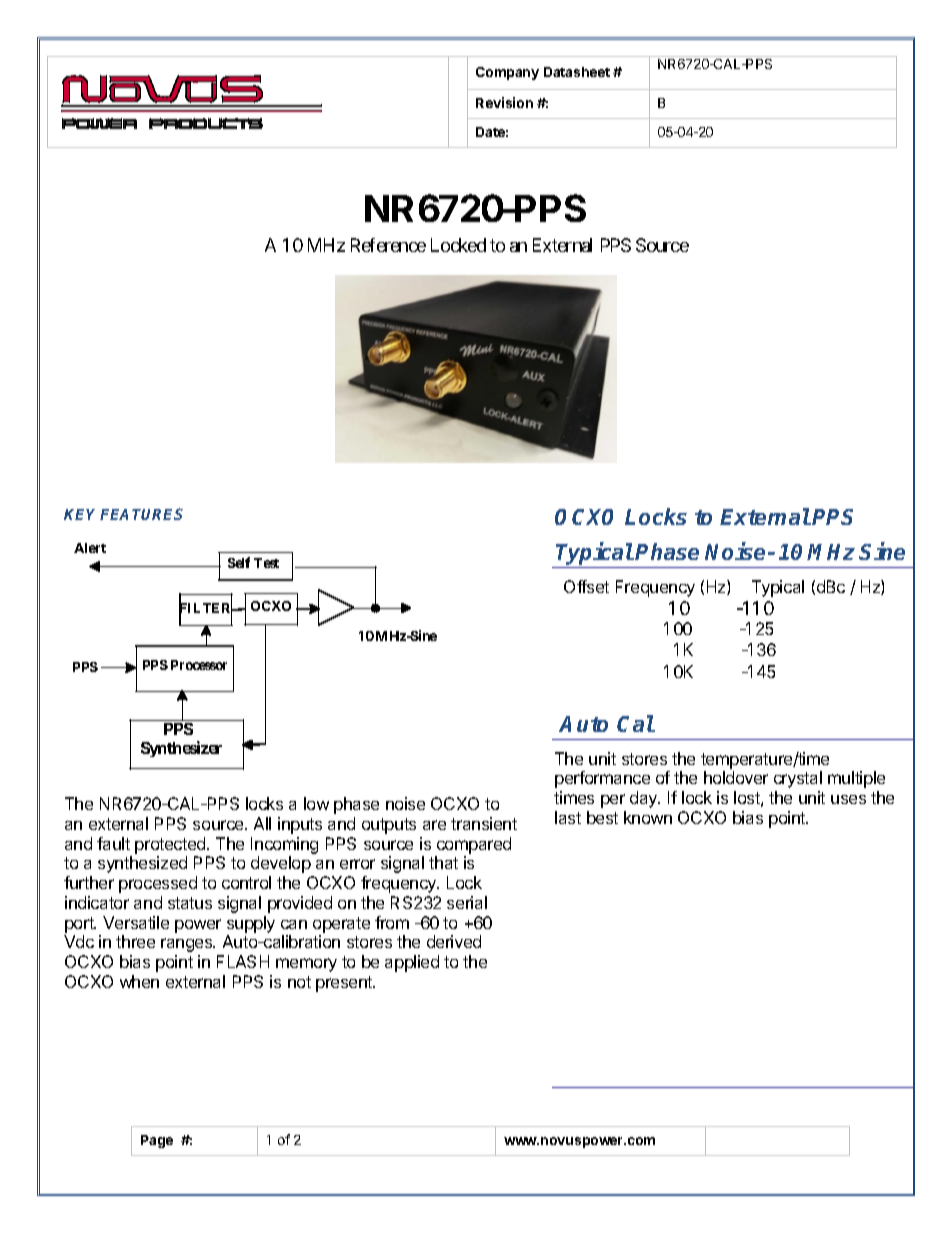  What do you see at coordinates (848, 799) in the screenshot?
I see `uses` at bounding box center [848, 799].
